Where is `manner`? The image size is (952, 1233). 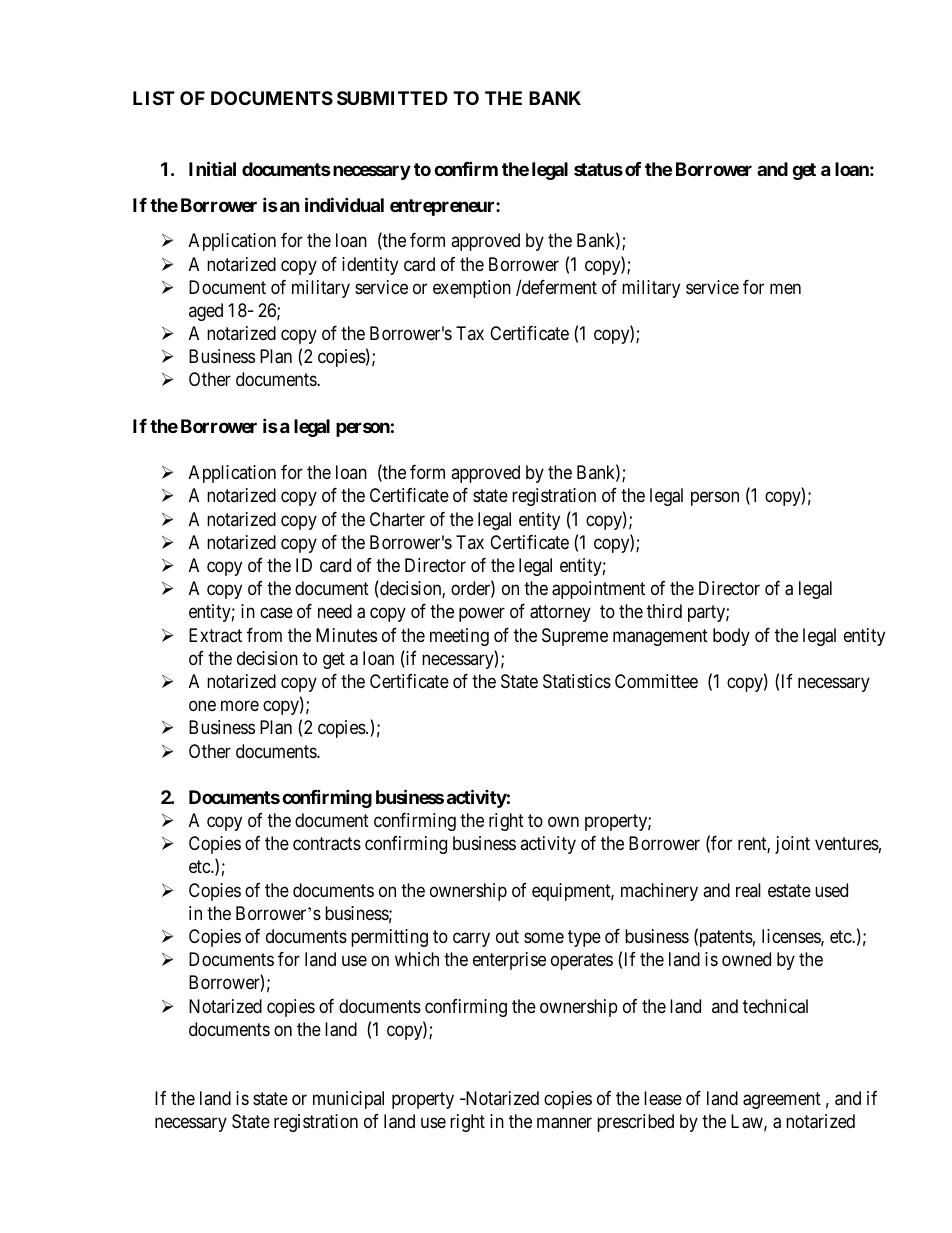
manner is located at coordinates (564, 1123).
